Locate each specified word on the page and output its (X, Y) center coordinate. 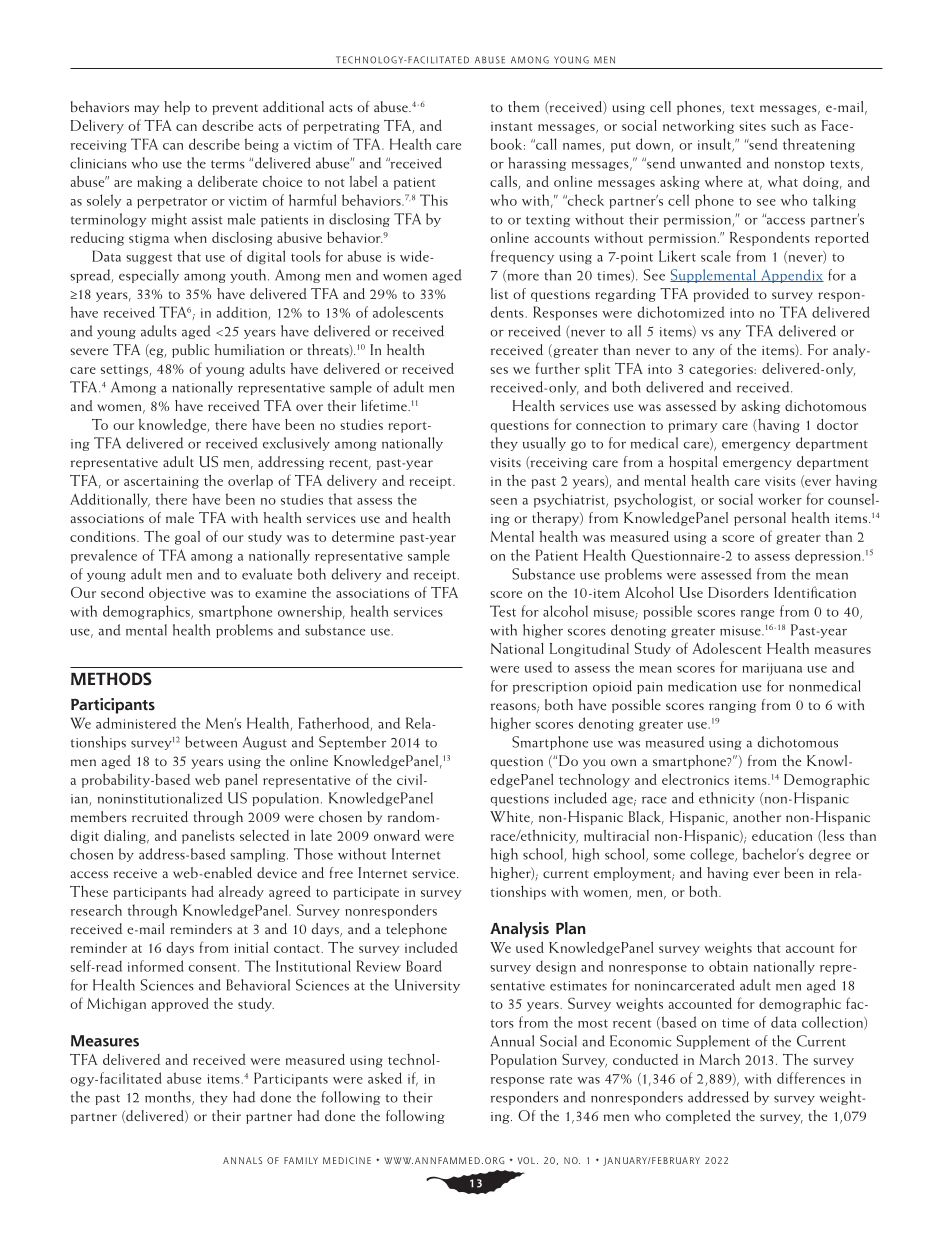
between (211, 742)
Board (424, 966)
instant (512, 126)
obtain (728, 966)
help (177, 108)
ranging (732, 707)
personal (760, 519)
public (190, 351)
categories (722, 370)
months (169, 1098)
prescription (550, 688)
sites (752, 126)
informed (156, 966)
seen (503, 501)
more (522, 278)
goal (187, 538)
